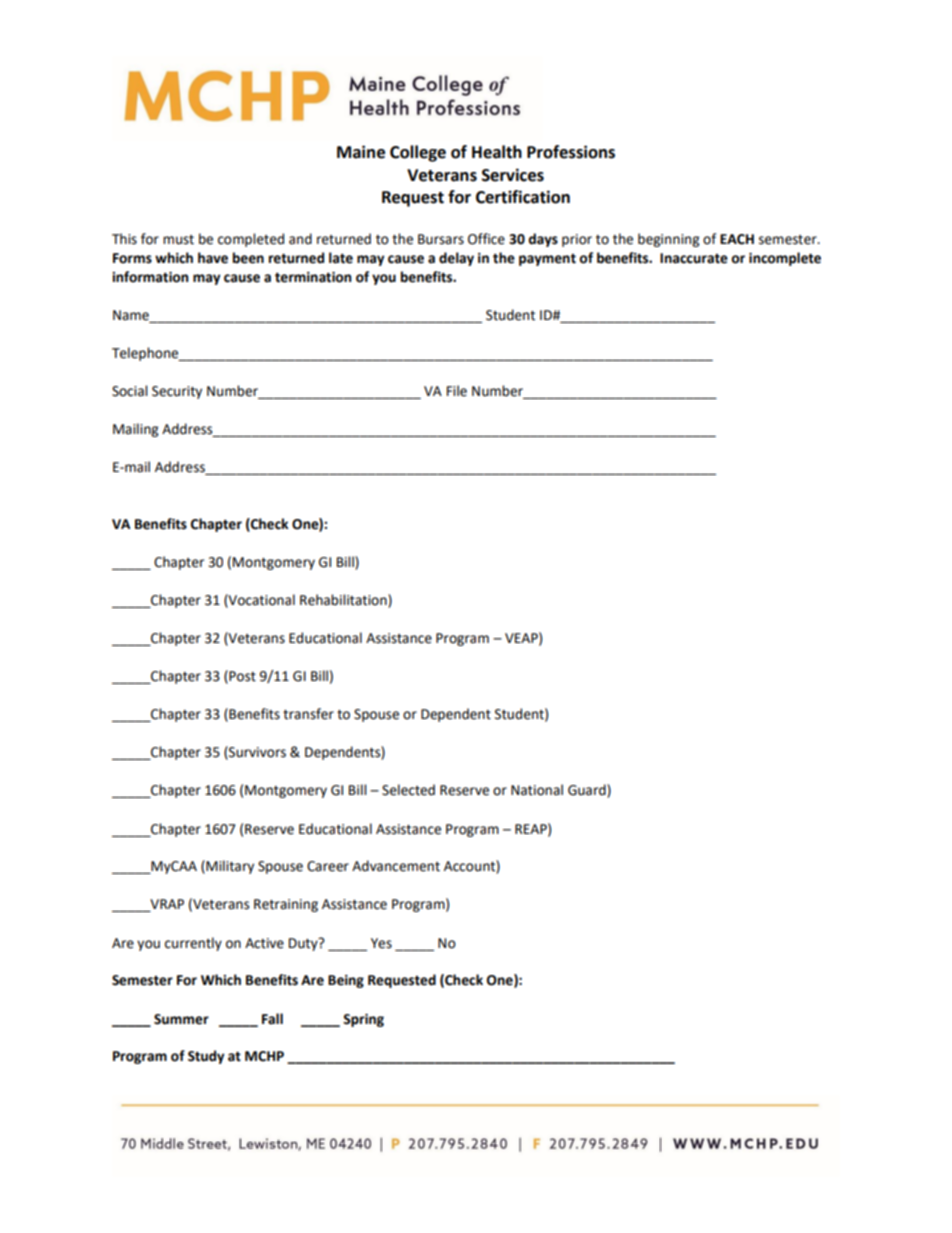  Describe the element at coordinates (381, 943) in the screenshot. I see `Yes` at that location.
